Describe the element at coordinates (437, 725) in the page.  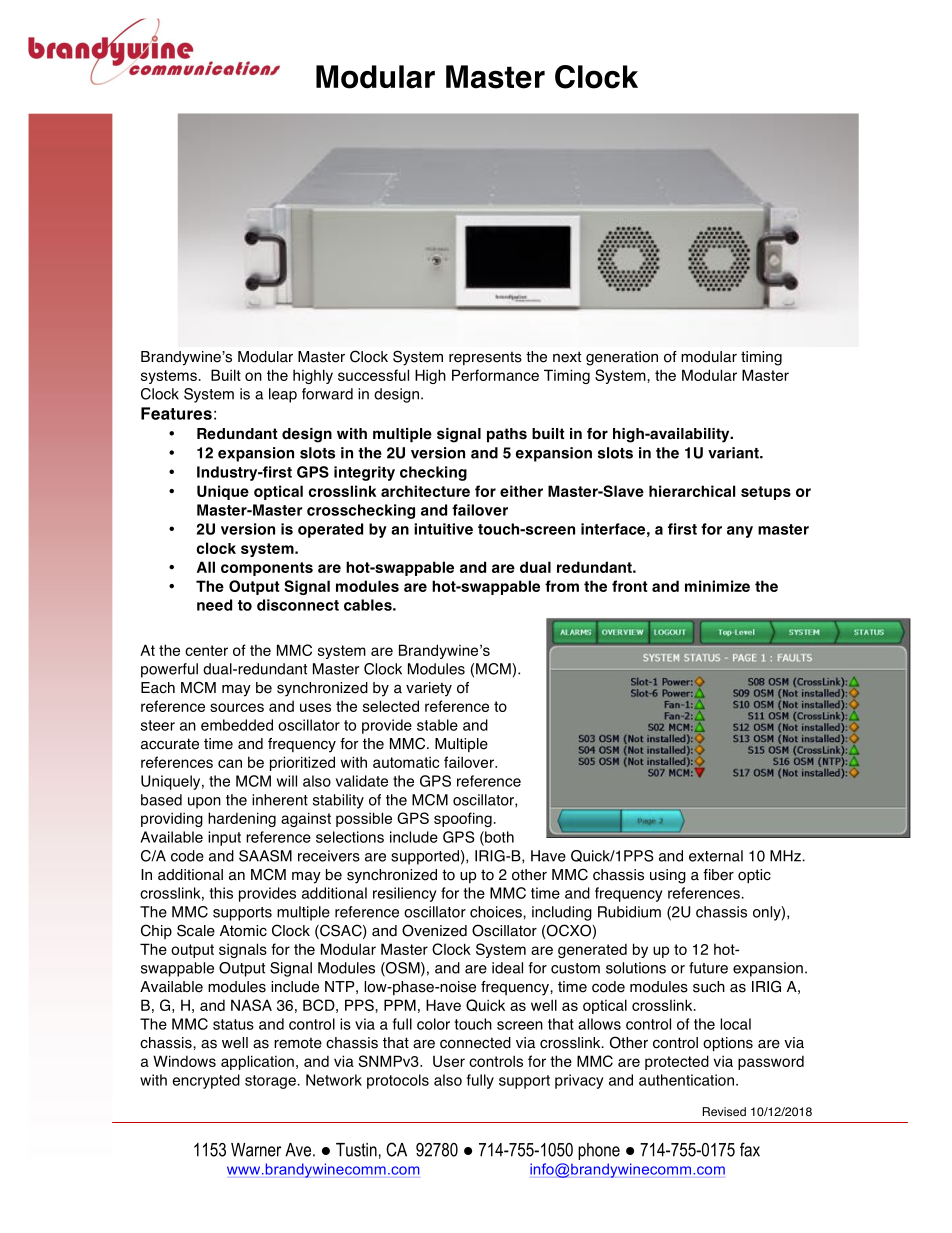
I see `stable` at that location.
